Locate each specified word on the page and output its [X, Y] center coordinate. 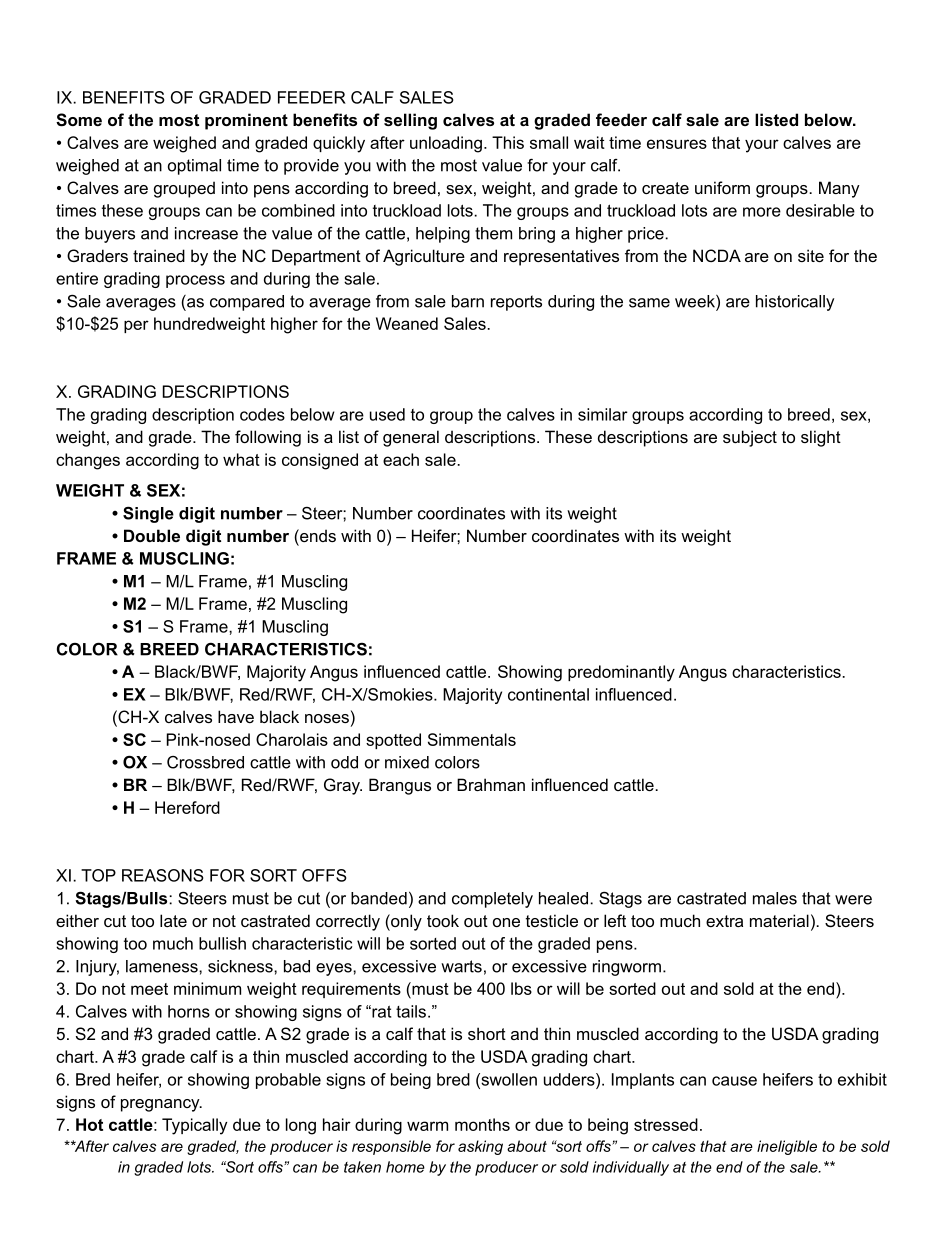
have [236, 716]
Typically [194, 1126]
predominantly [621, 673]
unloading [446, 144]
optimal [194, 167]
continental [548, 694]
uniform [722, 187]
